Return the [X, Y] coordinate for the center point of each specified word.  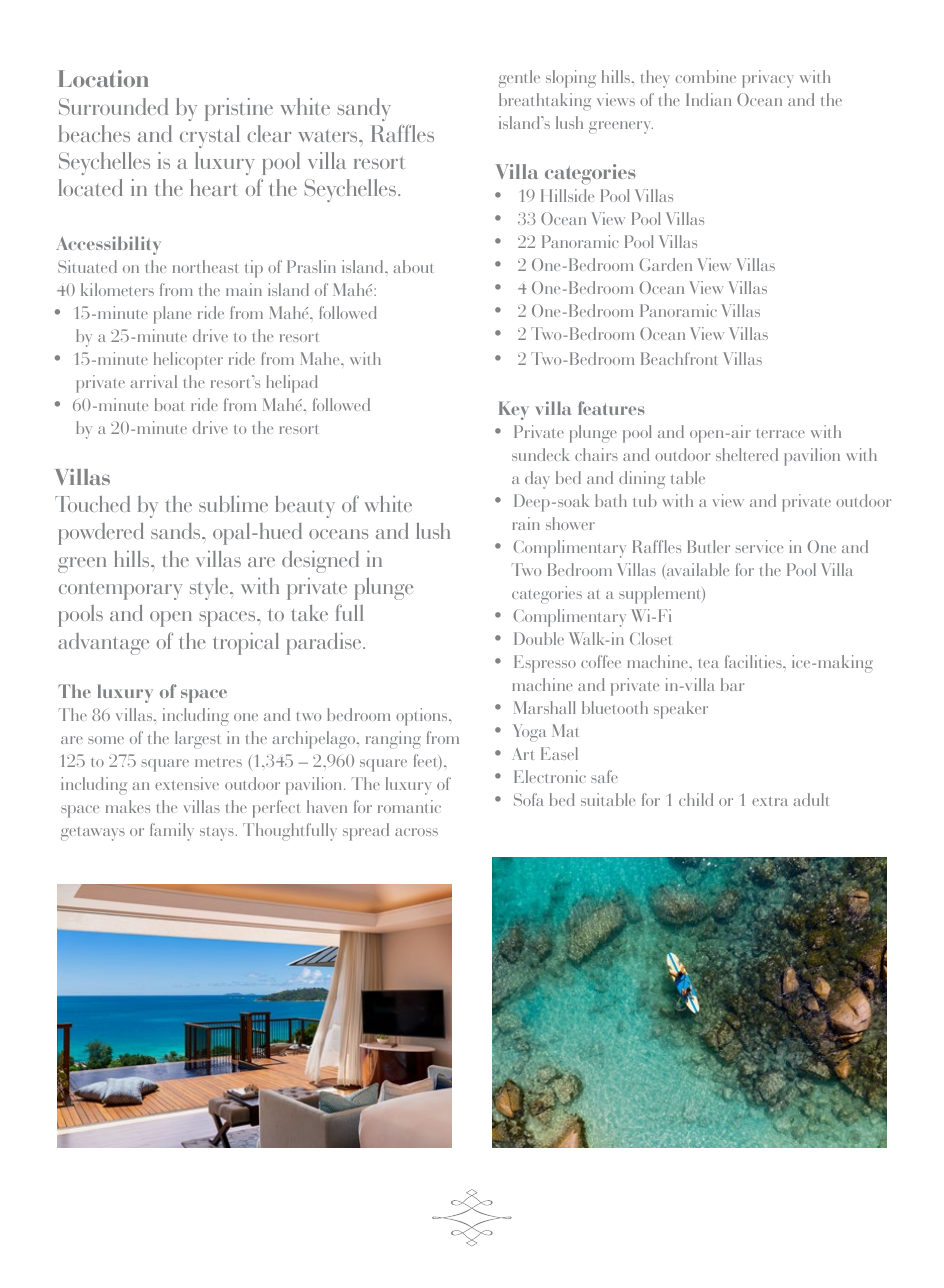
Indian [708, 99]
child [696, 799]
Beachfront [679, 358]
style [210, 589]
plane [172, 315]
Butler [709, 546]
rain [526, 523]
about [413, 266]
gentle [519, 79]
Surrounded [113, 106]
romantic [409, 806]
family [172, 832]
